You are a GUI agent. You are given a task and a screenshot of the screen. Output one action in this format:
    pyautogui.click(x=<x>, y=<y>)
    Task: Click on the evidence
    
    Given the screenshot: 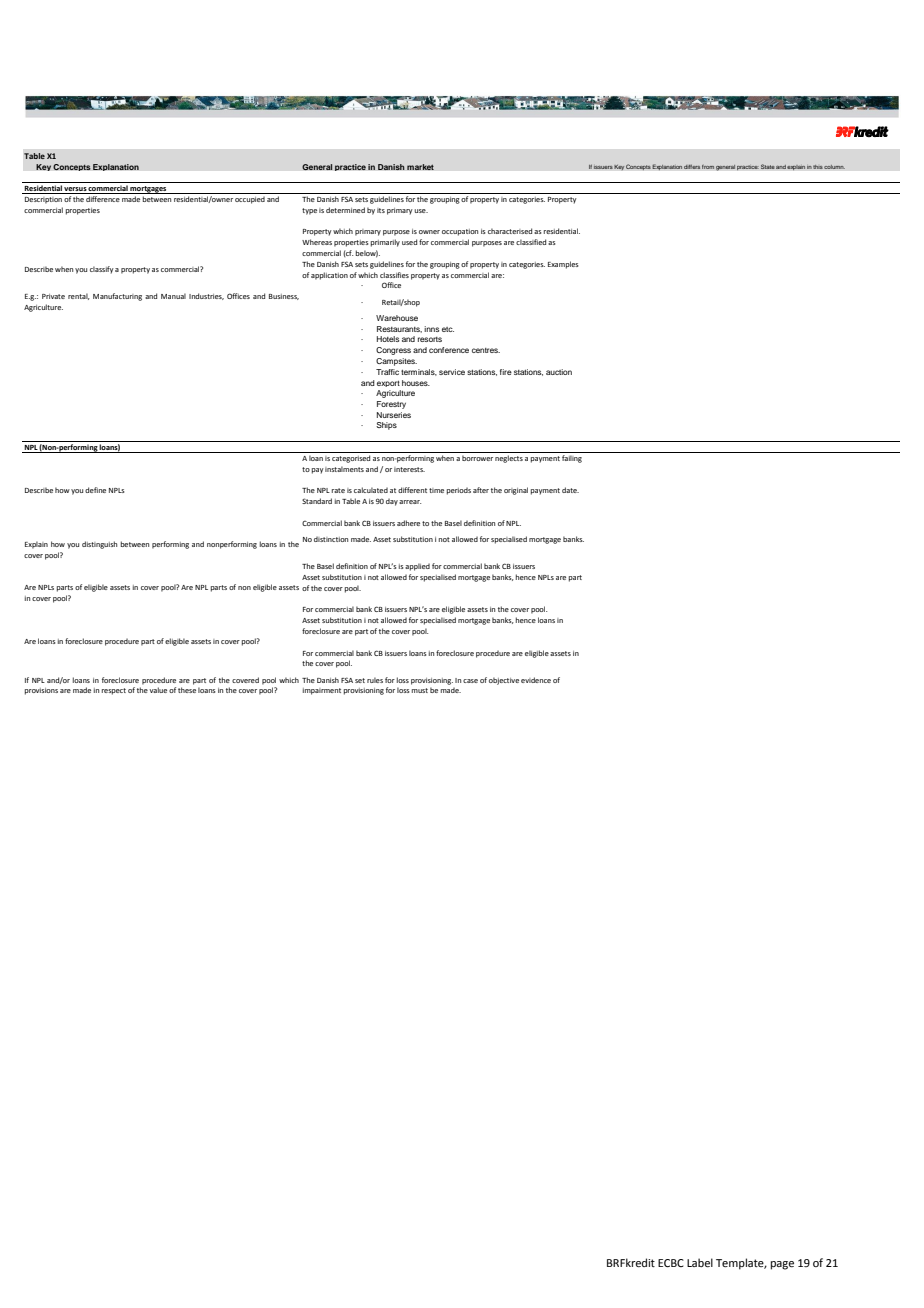 What is the action you would take?
    pyautogui.click(x=536, y=680)
